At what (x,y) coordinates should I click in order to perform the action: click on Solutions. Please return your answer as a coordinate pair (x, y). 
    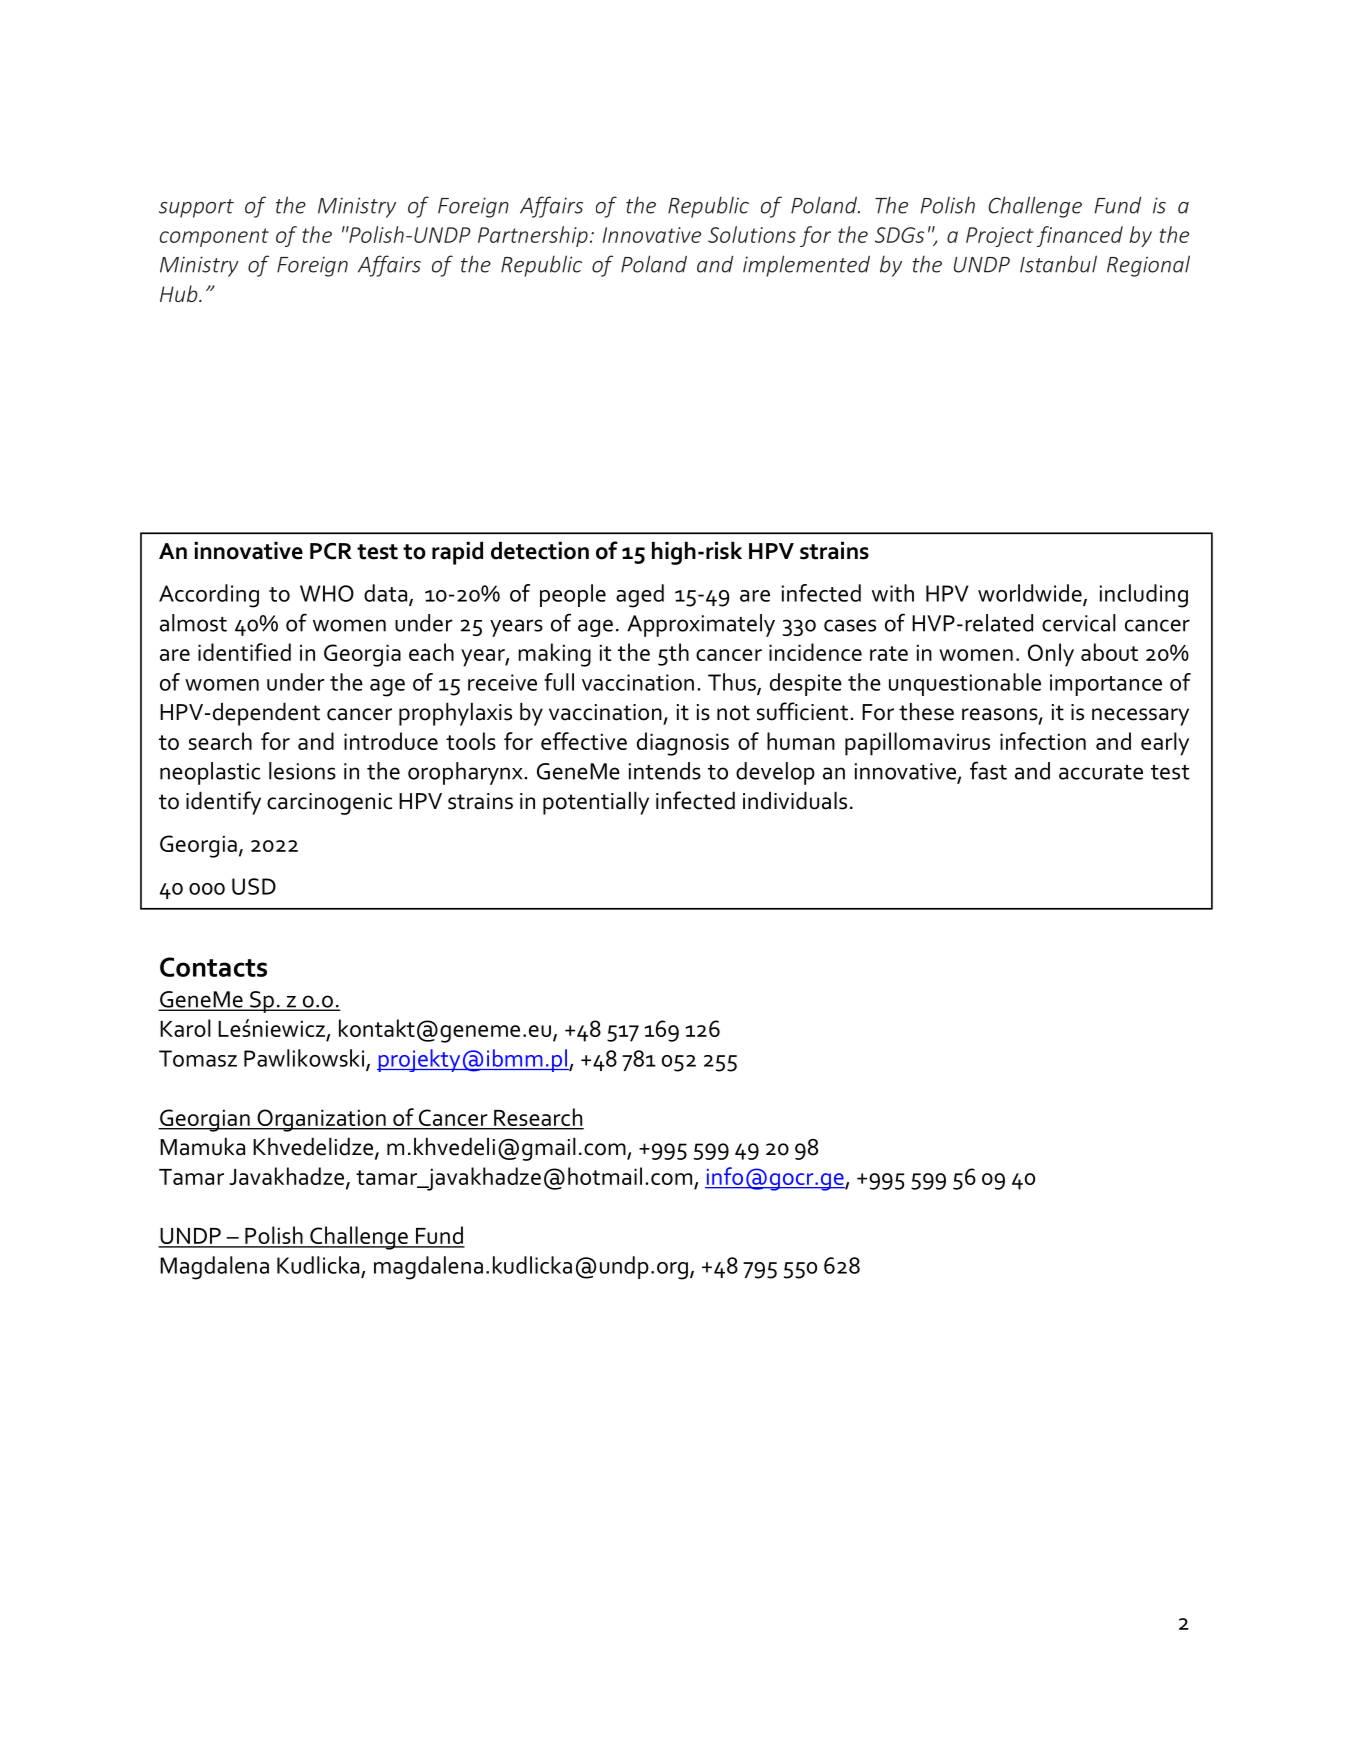
    Looking at the image, I should click on (752, 234).
